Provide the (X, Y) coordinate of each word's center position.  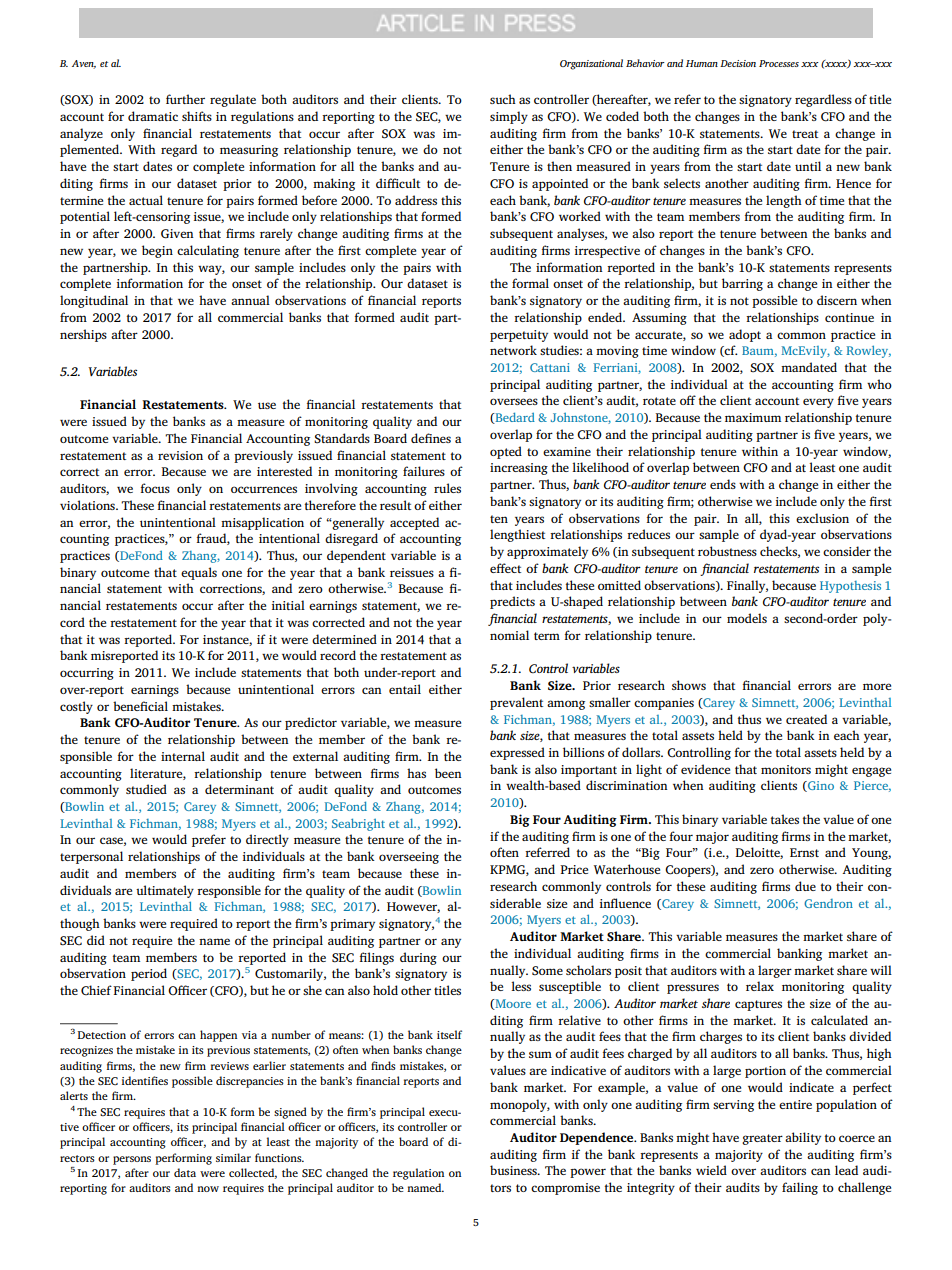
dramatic (153, 116)
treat (805, 134)
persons (132, 1160)
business (514, 1170)
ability (803, 1138)
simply (509, 117)
